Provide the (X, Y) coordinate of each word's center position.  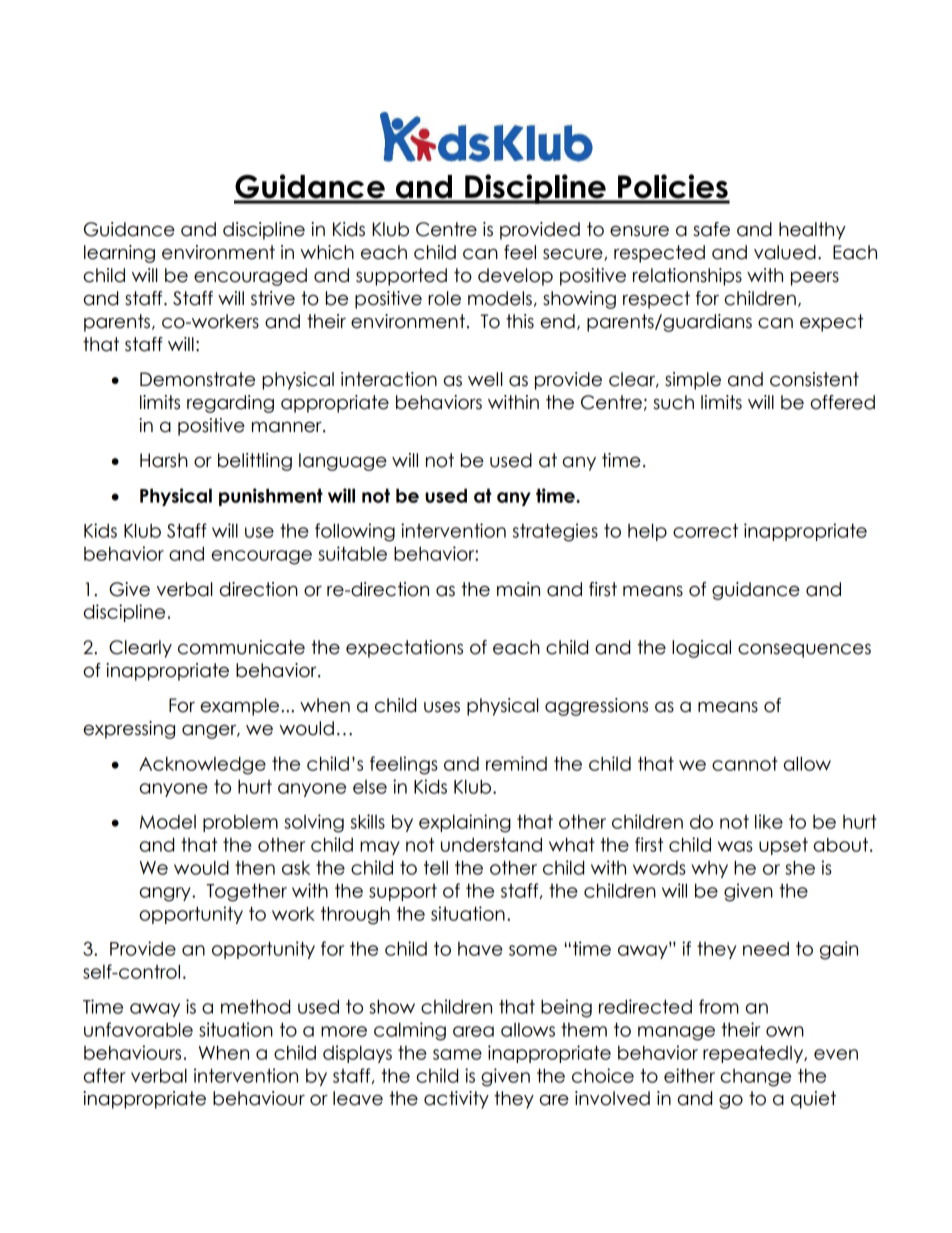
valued (785, 252)
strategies (555, 532)
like (769, 821)
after (104, 1075)
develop (515, 277)
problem (240, 823)
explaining (465, 823)
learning (119, 254)
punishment (271, 497)
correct (705, 530)
